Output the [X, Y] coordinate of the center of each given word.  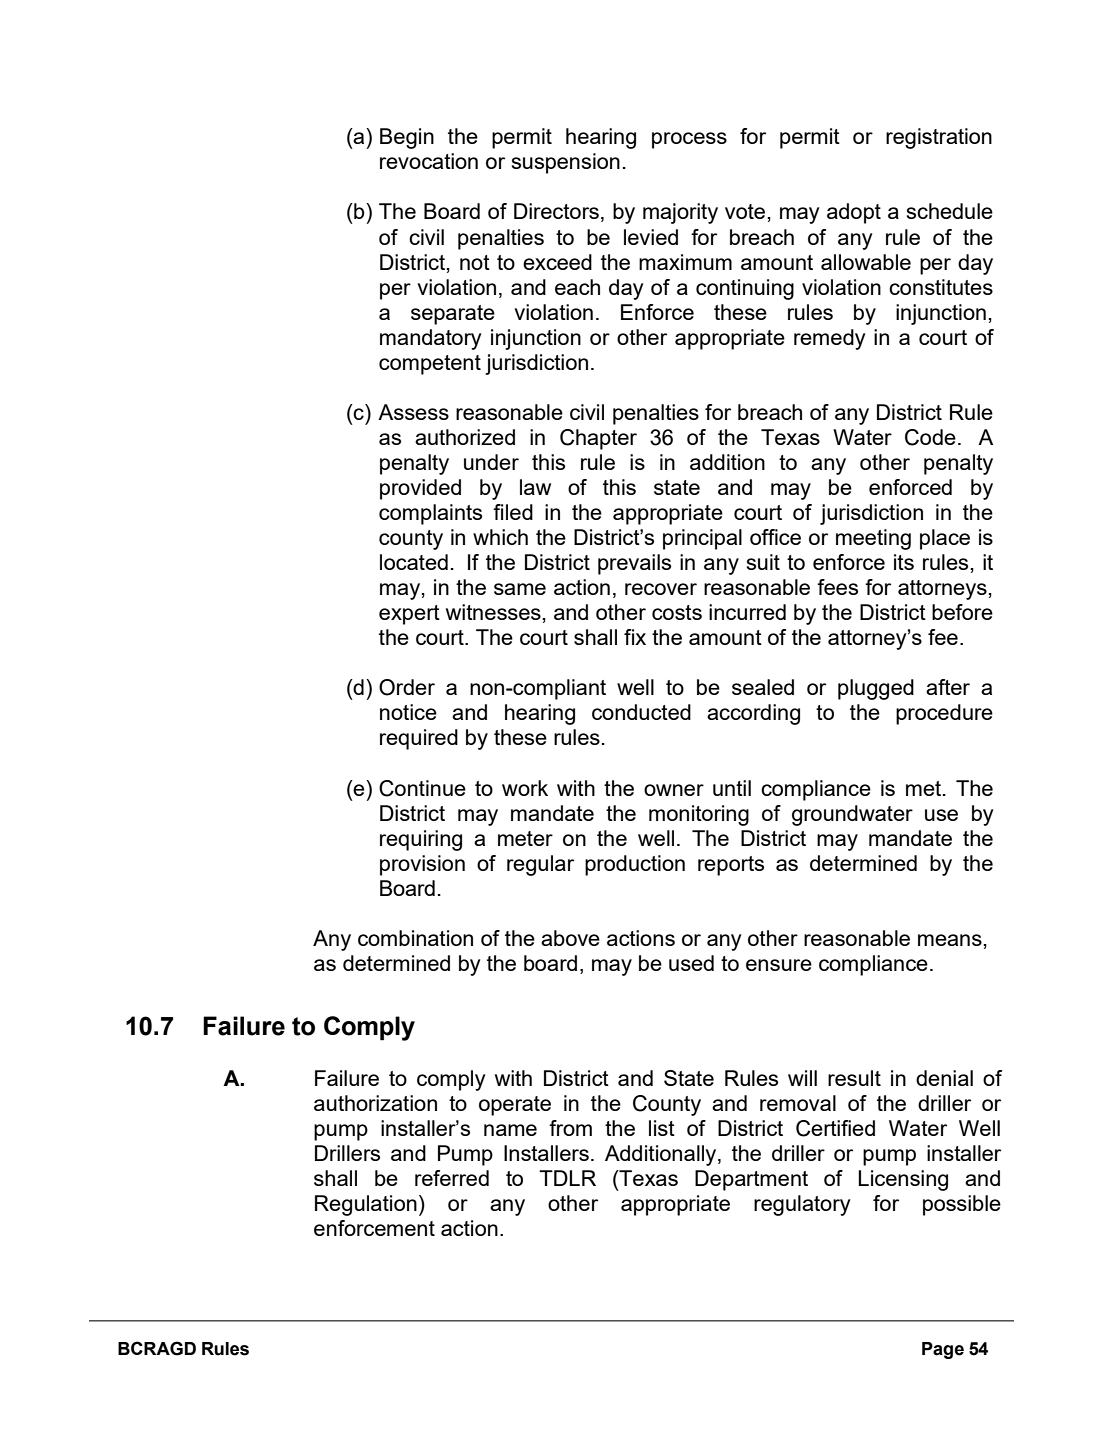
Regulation [366, 1205]
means [950, 940]
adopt [854, 213]
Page [943, 1350]
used [691, 963]
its [904, 562]
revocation [429, 161]
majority [680, 213]
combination [415, 938]
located [414, 562]
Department [751, 1180]
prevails [634, 564]
